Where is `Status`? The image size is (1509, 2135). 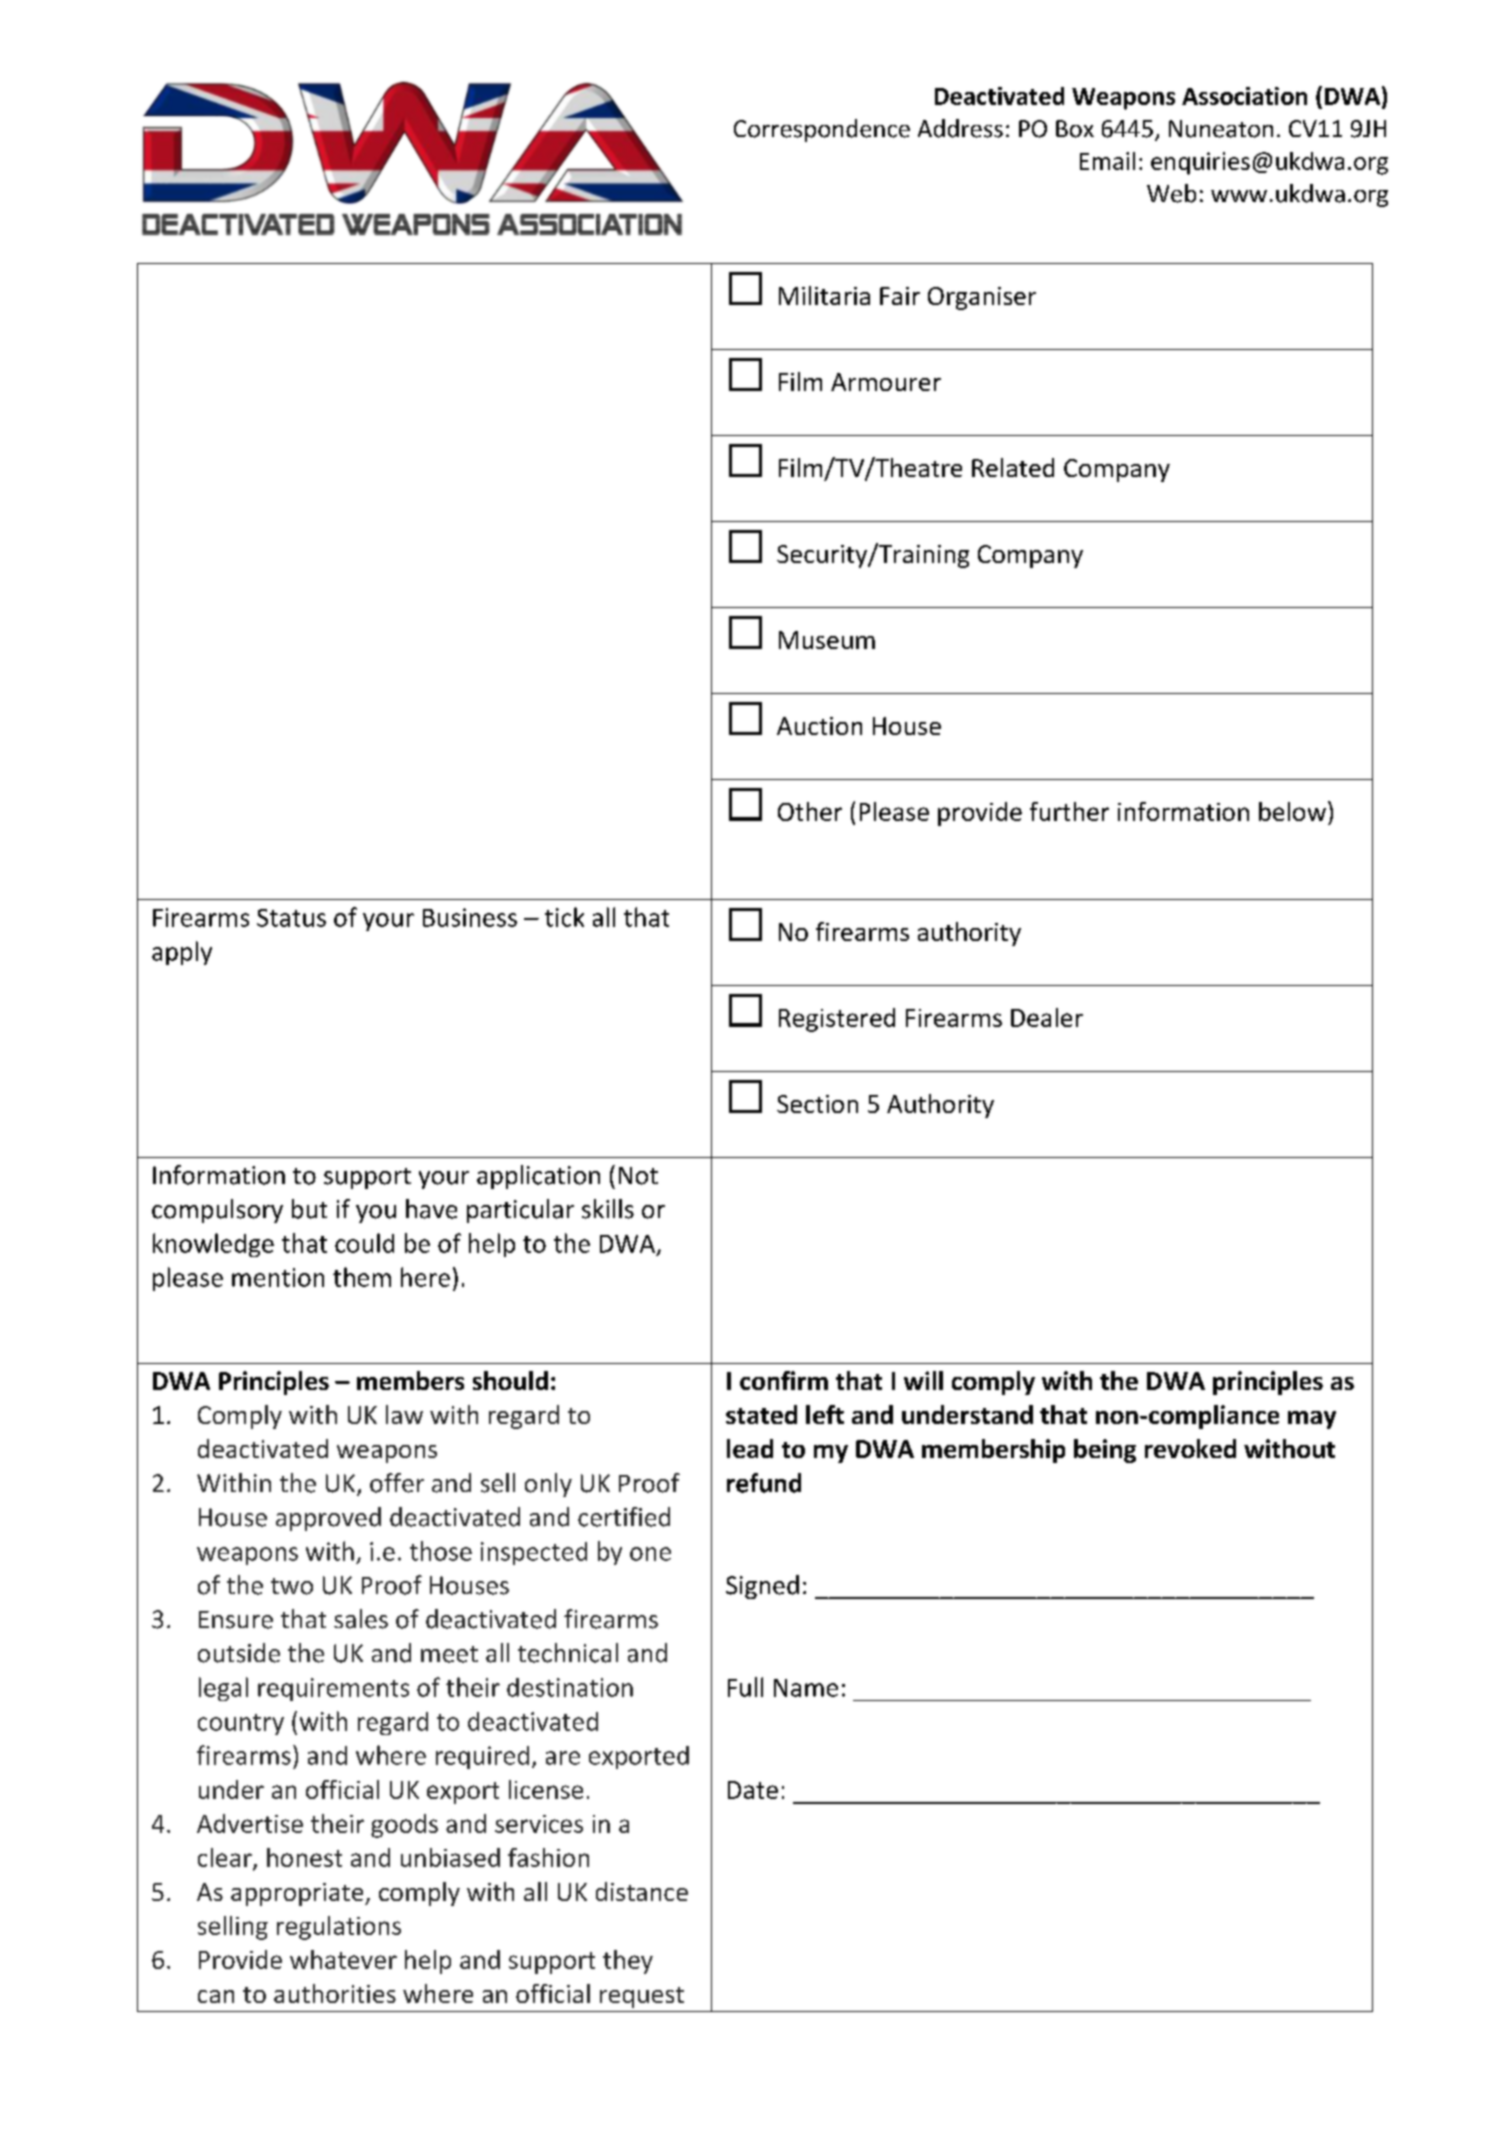 Status is located at coordinates (291, 918).
